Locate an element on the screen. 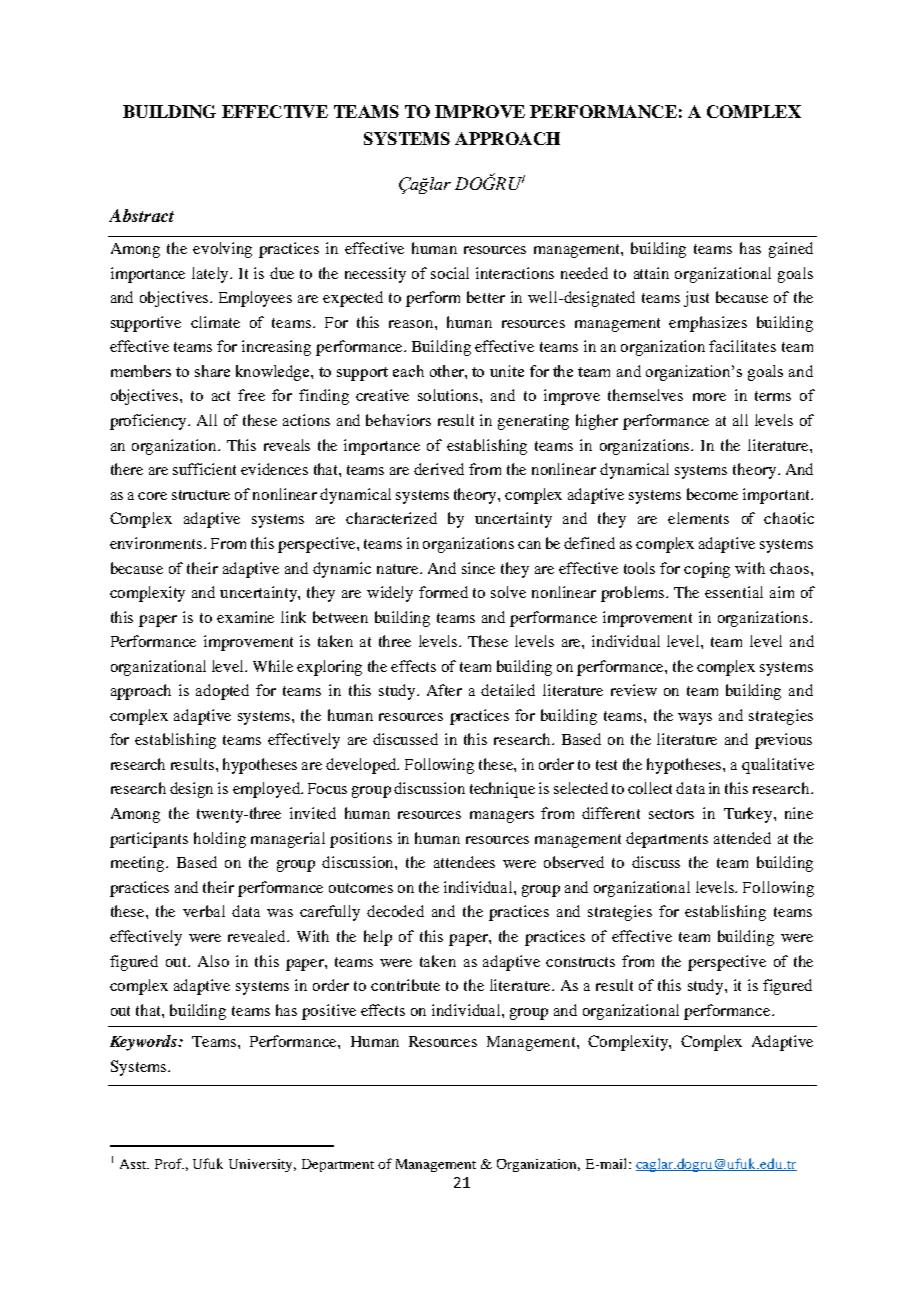 Image resolution: width=924 pixels, height=1308 pixels. social is located at coordinates (450, 273).
